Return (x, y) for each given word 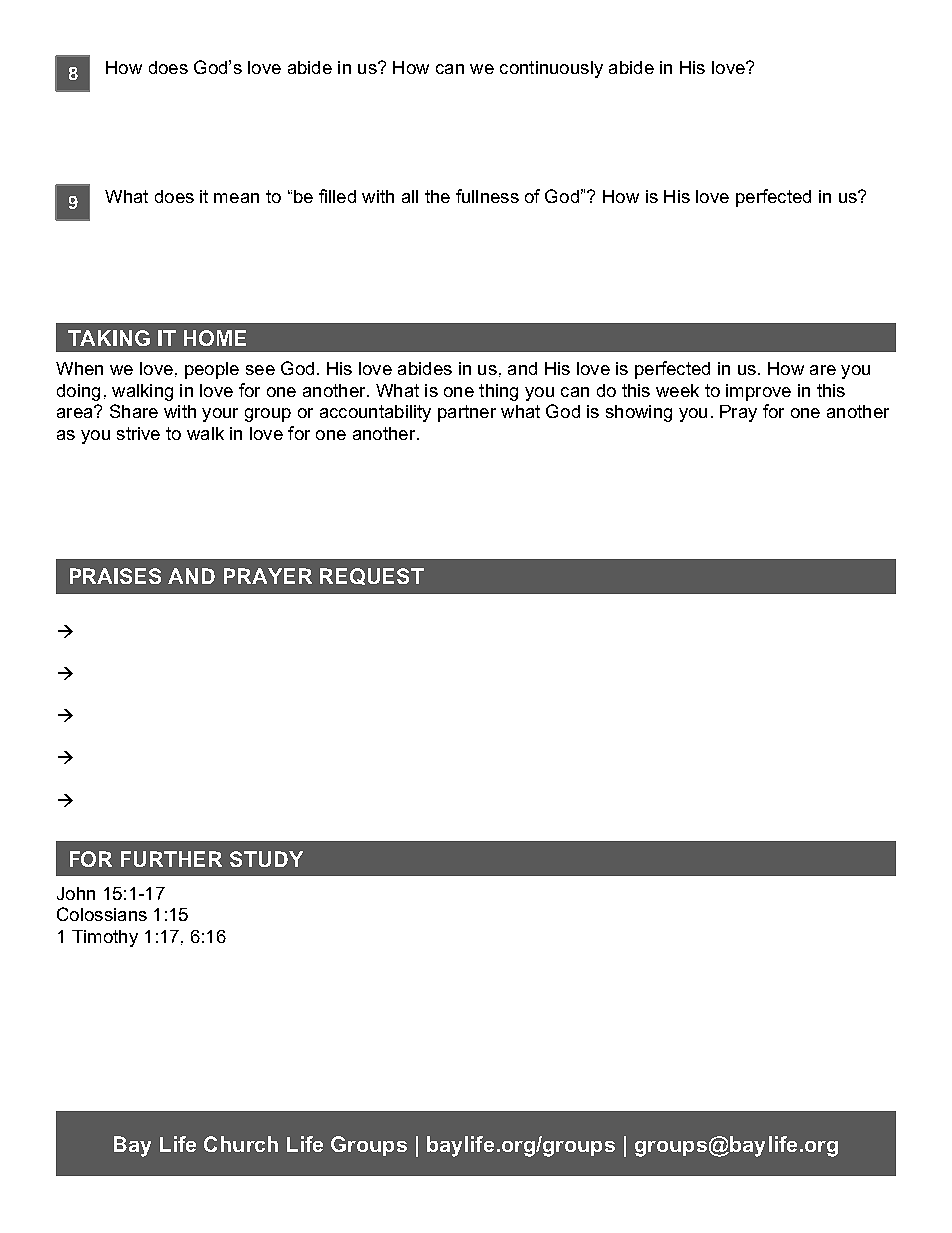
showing (639, 413)
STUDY (266, 859)
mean (236, 198)
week (677, 390)
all (410, 196)
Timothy (105, 938)
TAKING (109, 338)
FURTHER (171, 859)
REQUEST (372, 576)
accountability (375, 413)
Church (241, 1144)
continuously (551, 69)
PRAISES (115, 576)
